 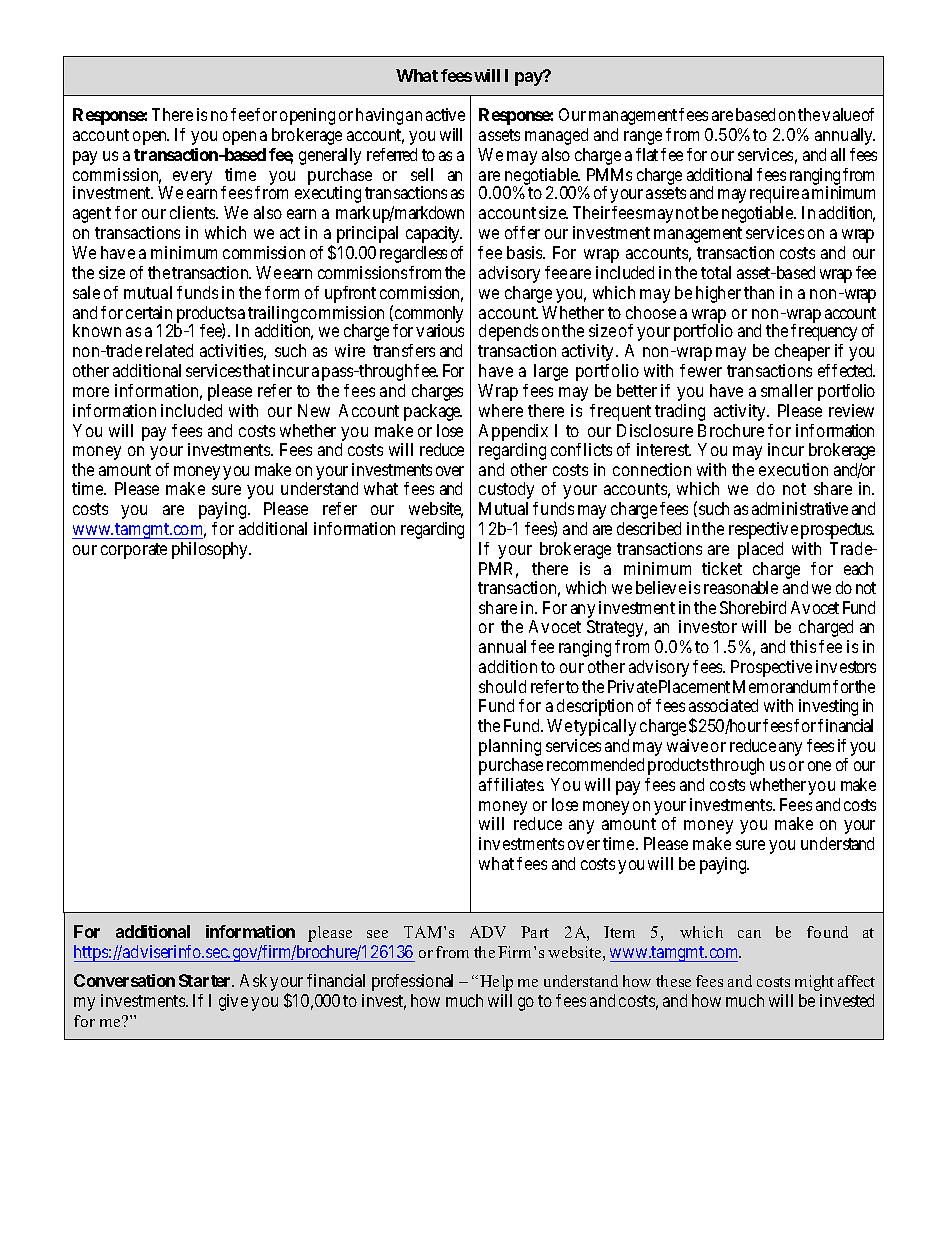 What do you see at coordinates (506, 490) in the screenshot?
I see `custody` at bounding box center [506, 490].
